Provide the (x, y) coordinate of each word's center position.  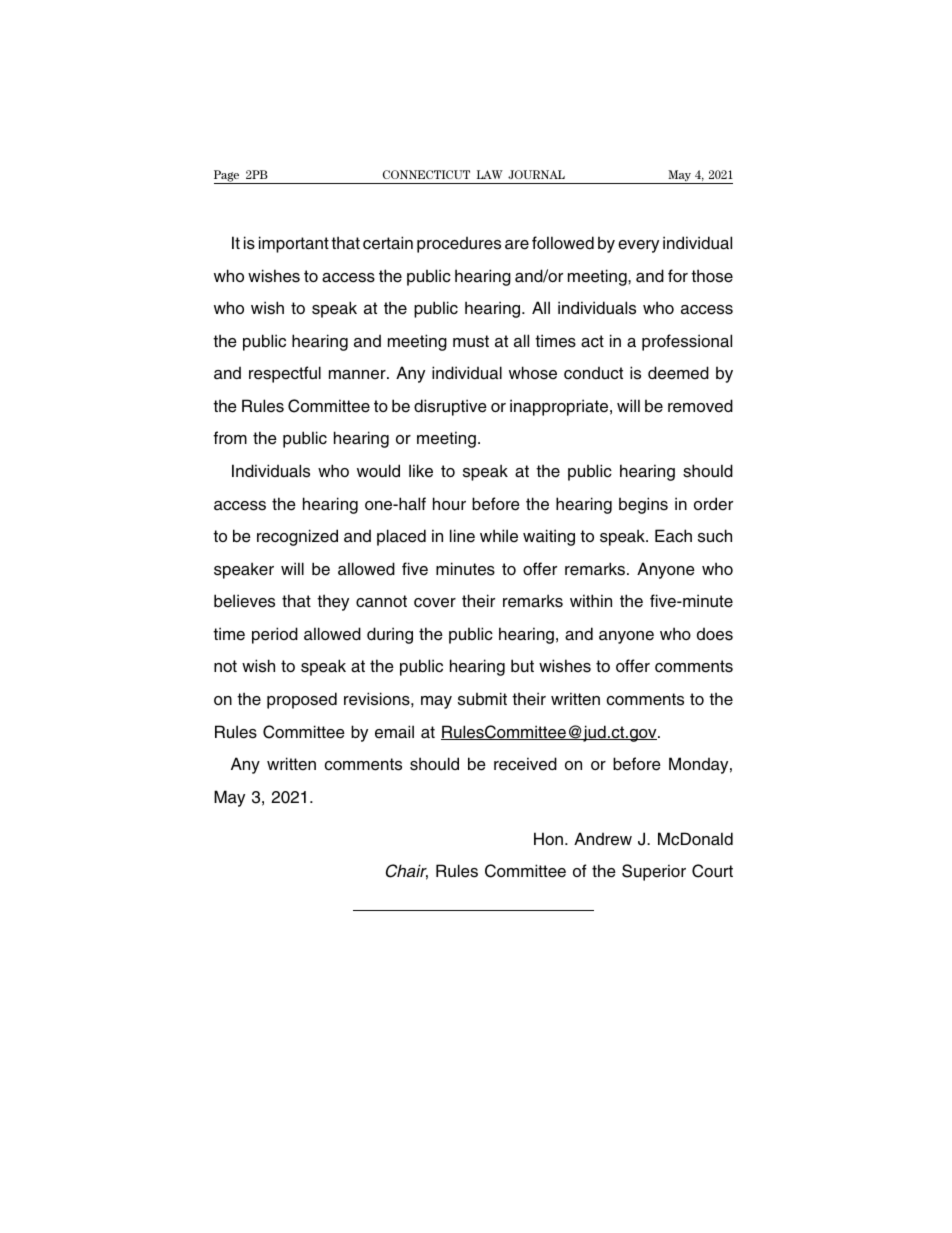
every (638, 246)
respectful (285, 374)
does (715, 634)
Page (228, 177)
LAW (490, 174)
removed (700, 406)
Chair (407, 872)
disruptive (450, 407)
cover (435, 603)
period (275, 635)
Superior (654, 872)
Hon (548, 838)
